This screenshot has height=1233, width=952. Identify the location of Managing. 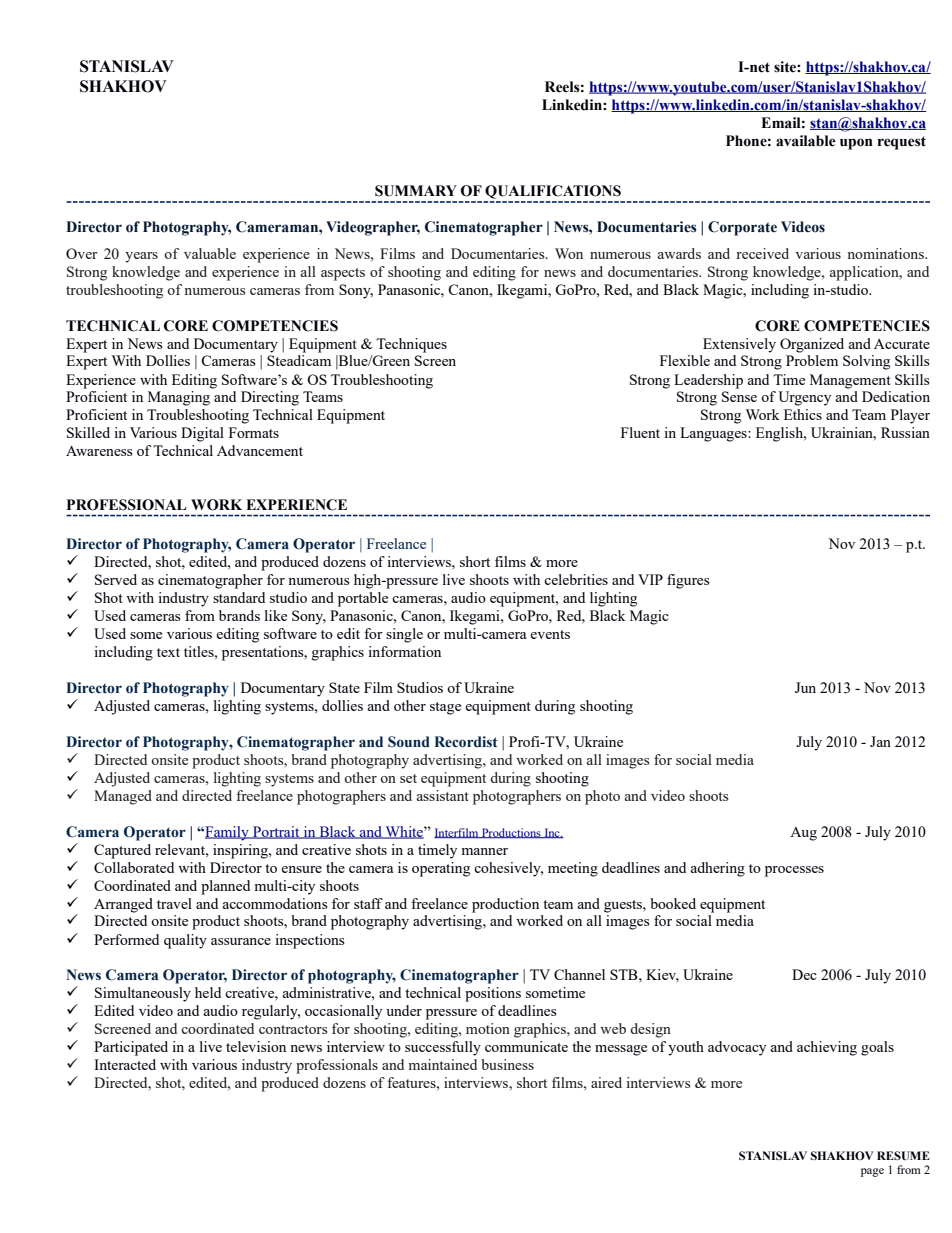
(179, 398).
